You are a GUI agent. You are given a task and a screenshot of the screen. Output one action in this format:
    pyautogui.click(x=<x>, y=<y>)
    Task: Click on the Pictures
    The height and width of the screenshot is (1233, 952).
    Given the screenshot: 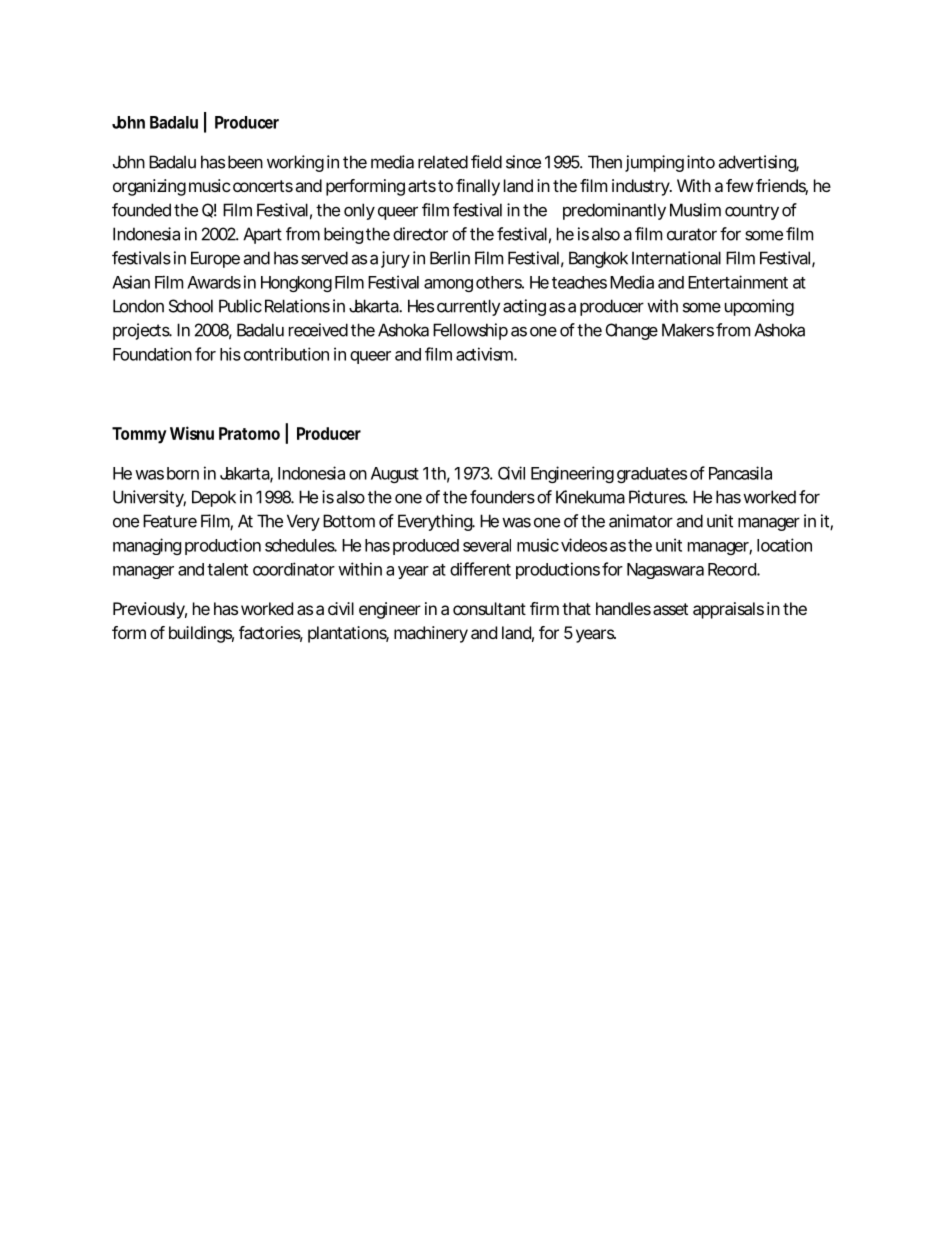 What is the action you would take?
    pyautogui.click(x=658, y=497)
